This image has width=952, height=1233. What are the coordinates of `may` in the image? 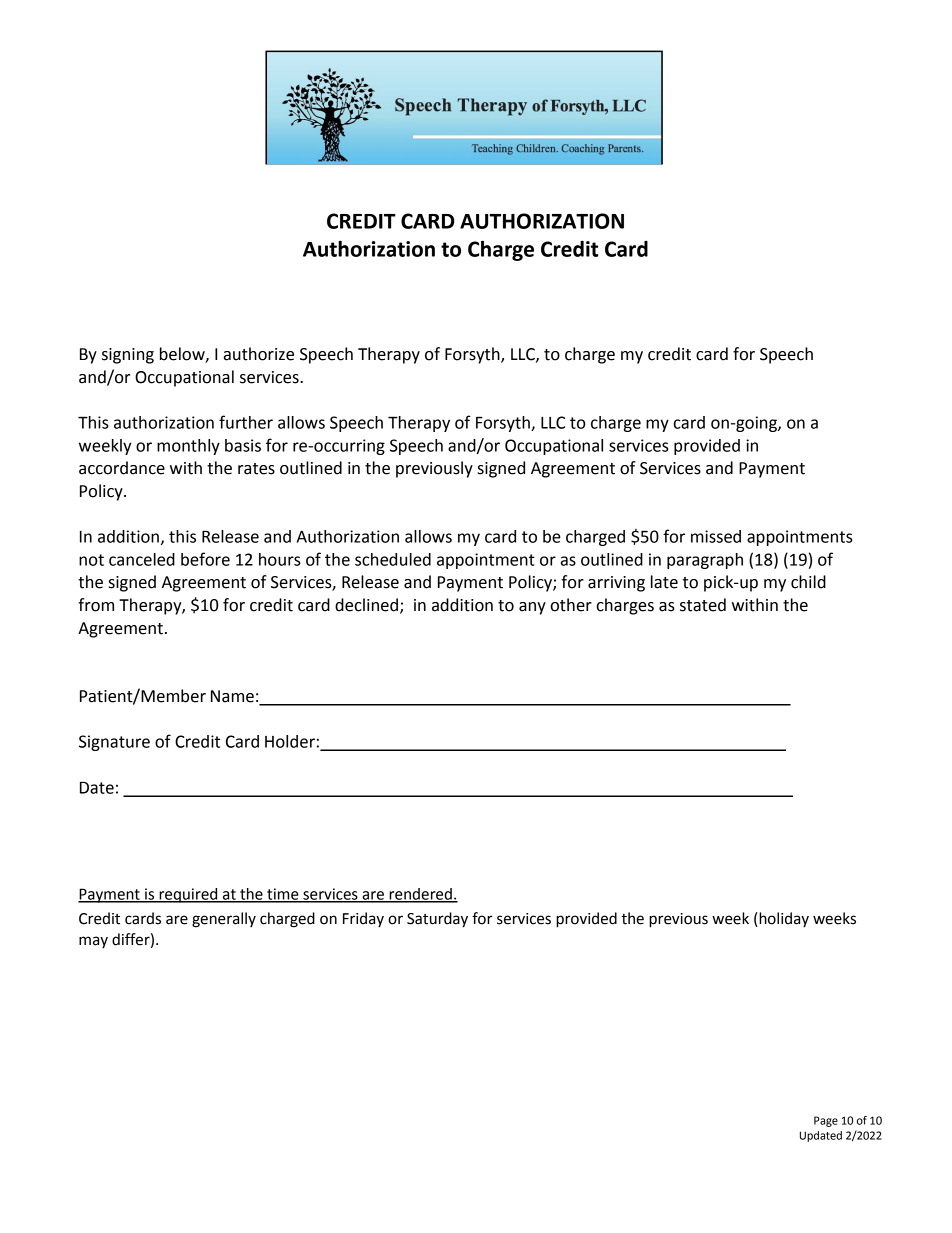 It's located at (93, 942).
